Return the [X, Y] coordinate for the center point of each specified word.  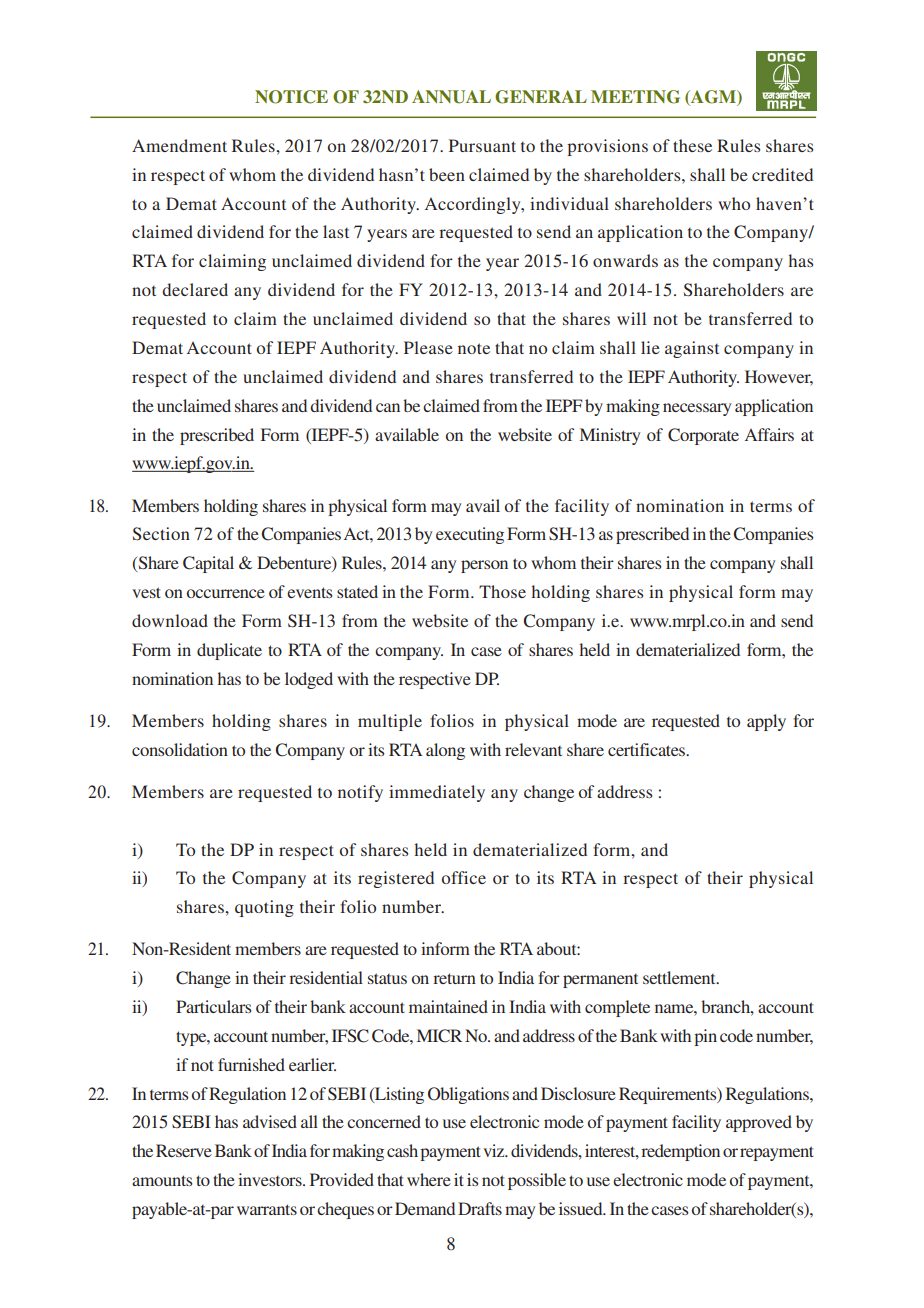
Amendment [179, 145]
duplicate [229, 651]
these [692, 145]
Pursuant [482, 145]
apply [766, 722]
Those [502, 591]
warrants [267, 1209]
